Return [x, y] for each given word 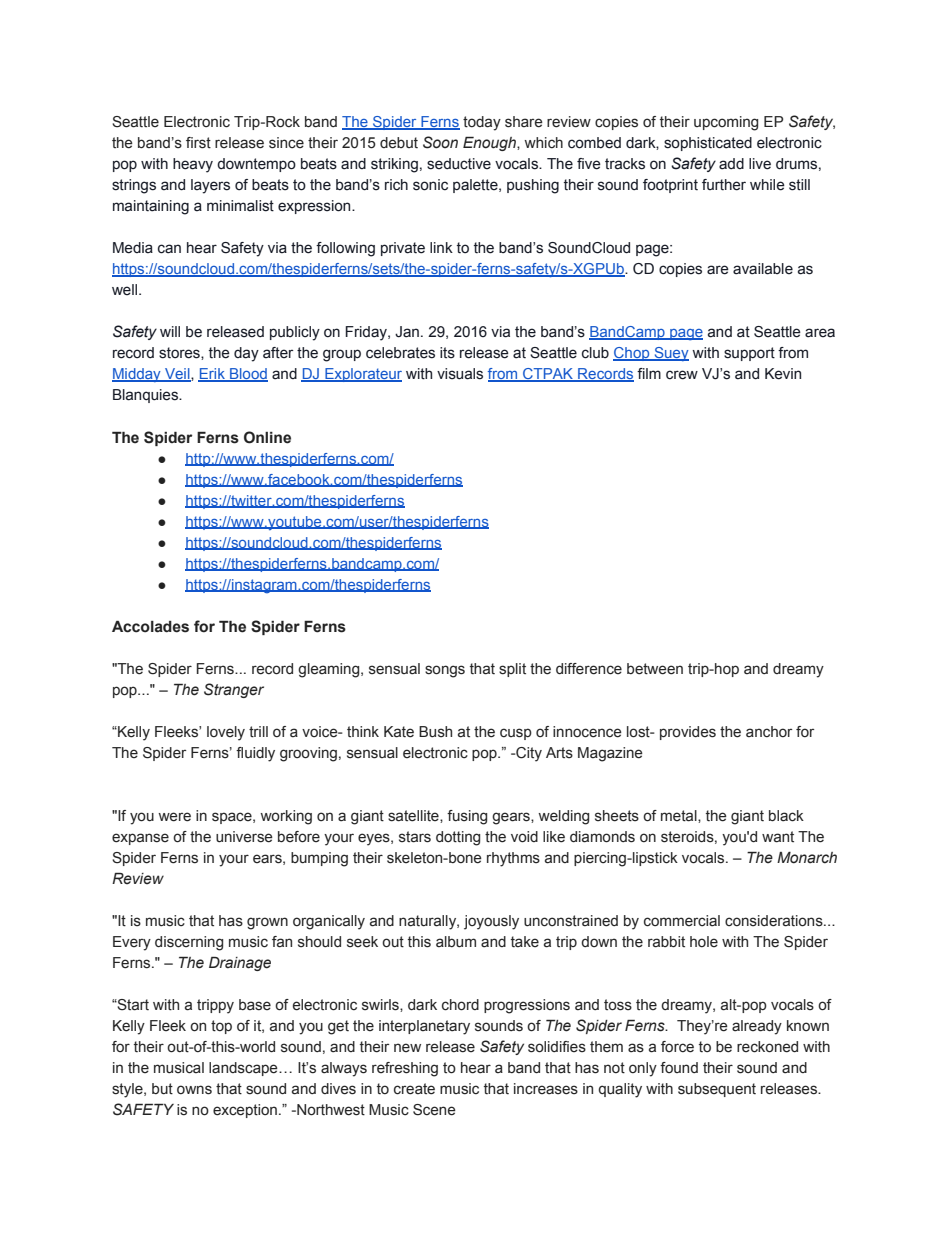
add [731, 164]
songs [445, 671]
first [198, 143]
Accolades [150, 627]
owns [194, 1090]
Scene [434, 1110]
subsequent [717, 1090]
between [655, 669]
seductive [459, 164]
